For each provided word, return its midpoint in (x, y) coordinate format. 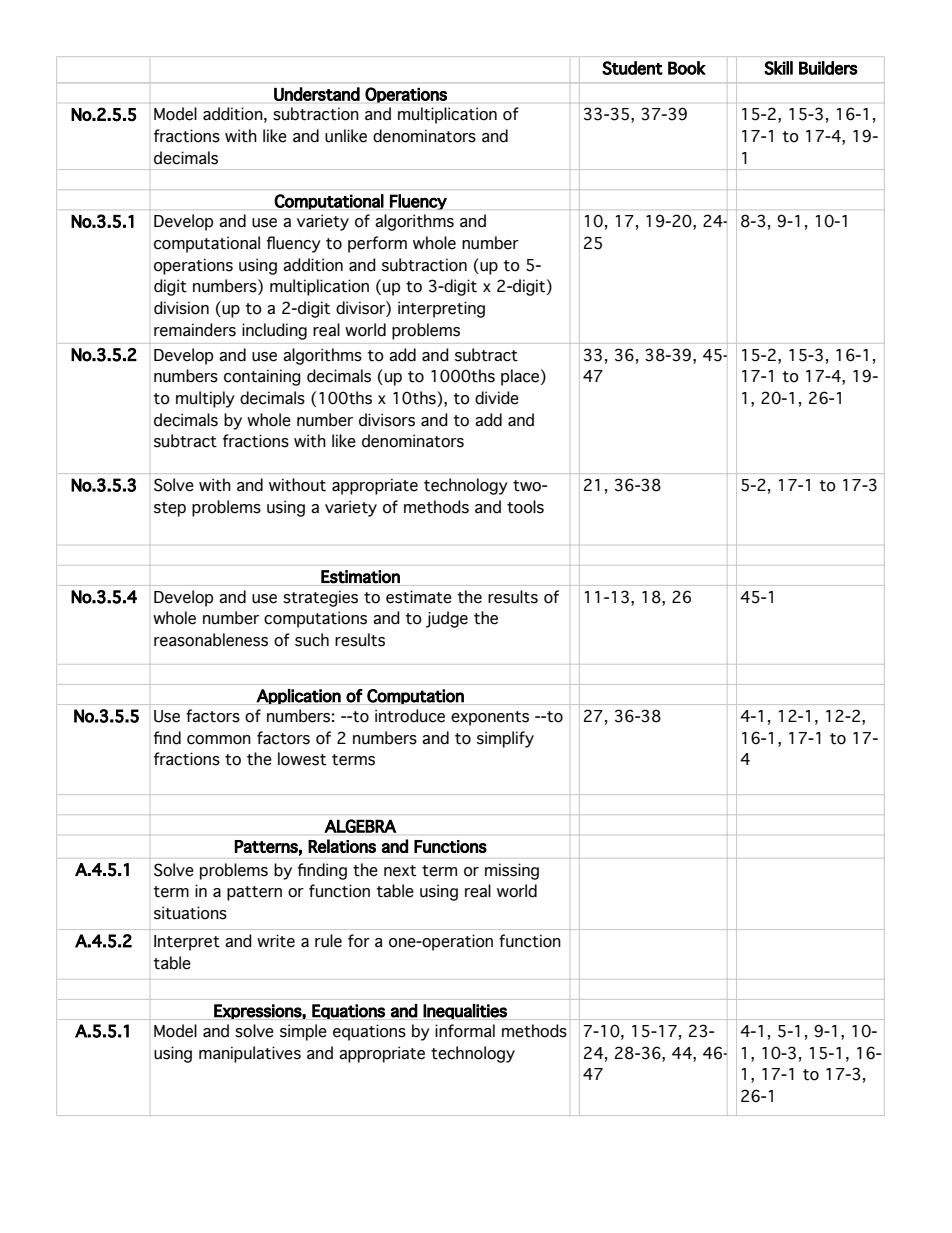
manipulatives (250, 1054)
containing (262, 377)
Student (632, 68)
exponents (490, 718)
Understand (317, 94)
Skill (778, 68)
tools (525, 507)
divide (497, 398)
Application (299, 697)
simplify (505, 739)
